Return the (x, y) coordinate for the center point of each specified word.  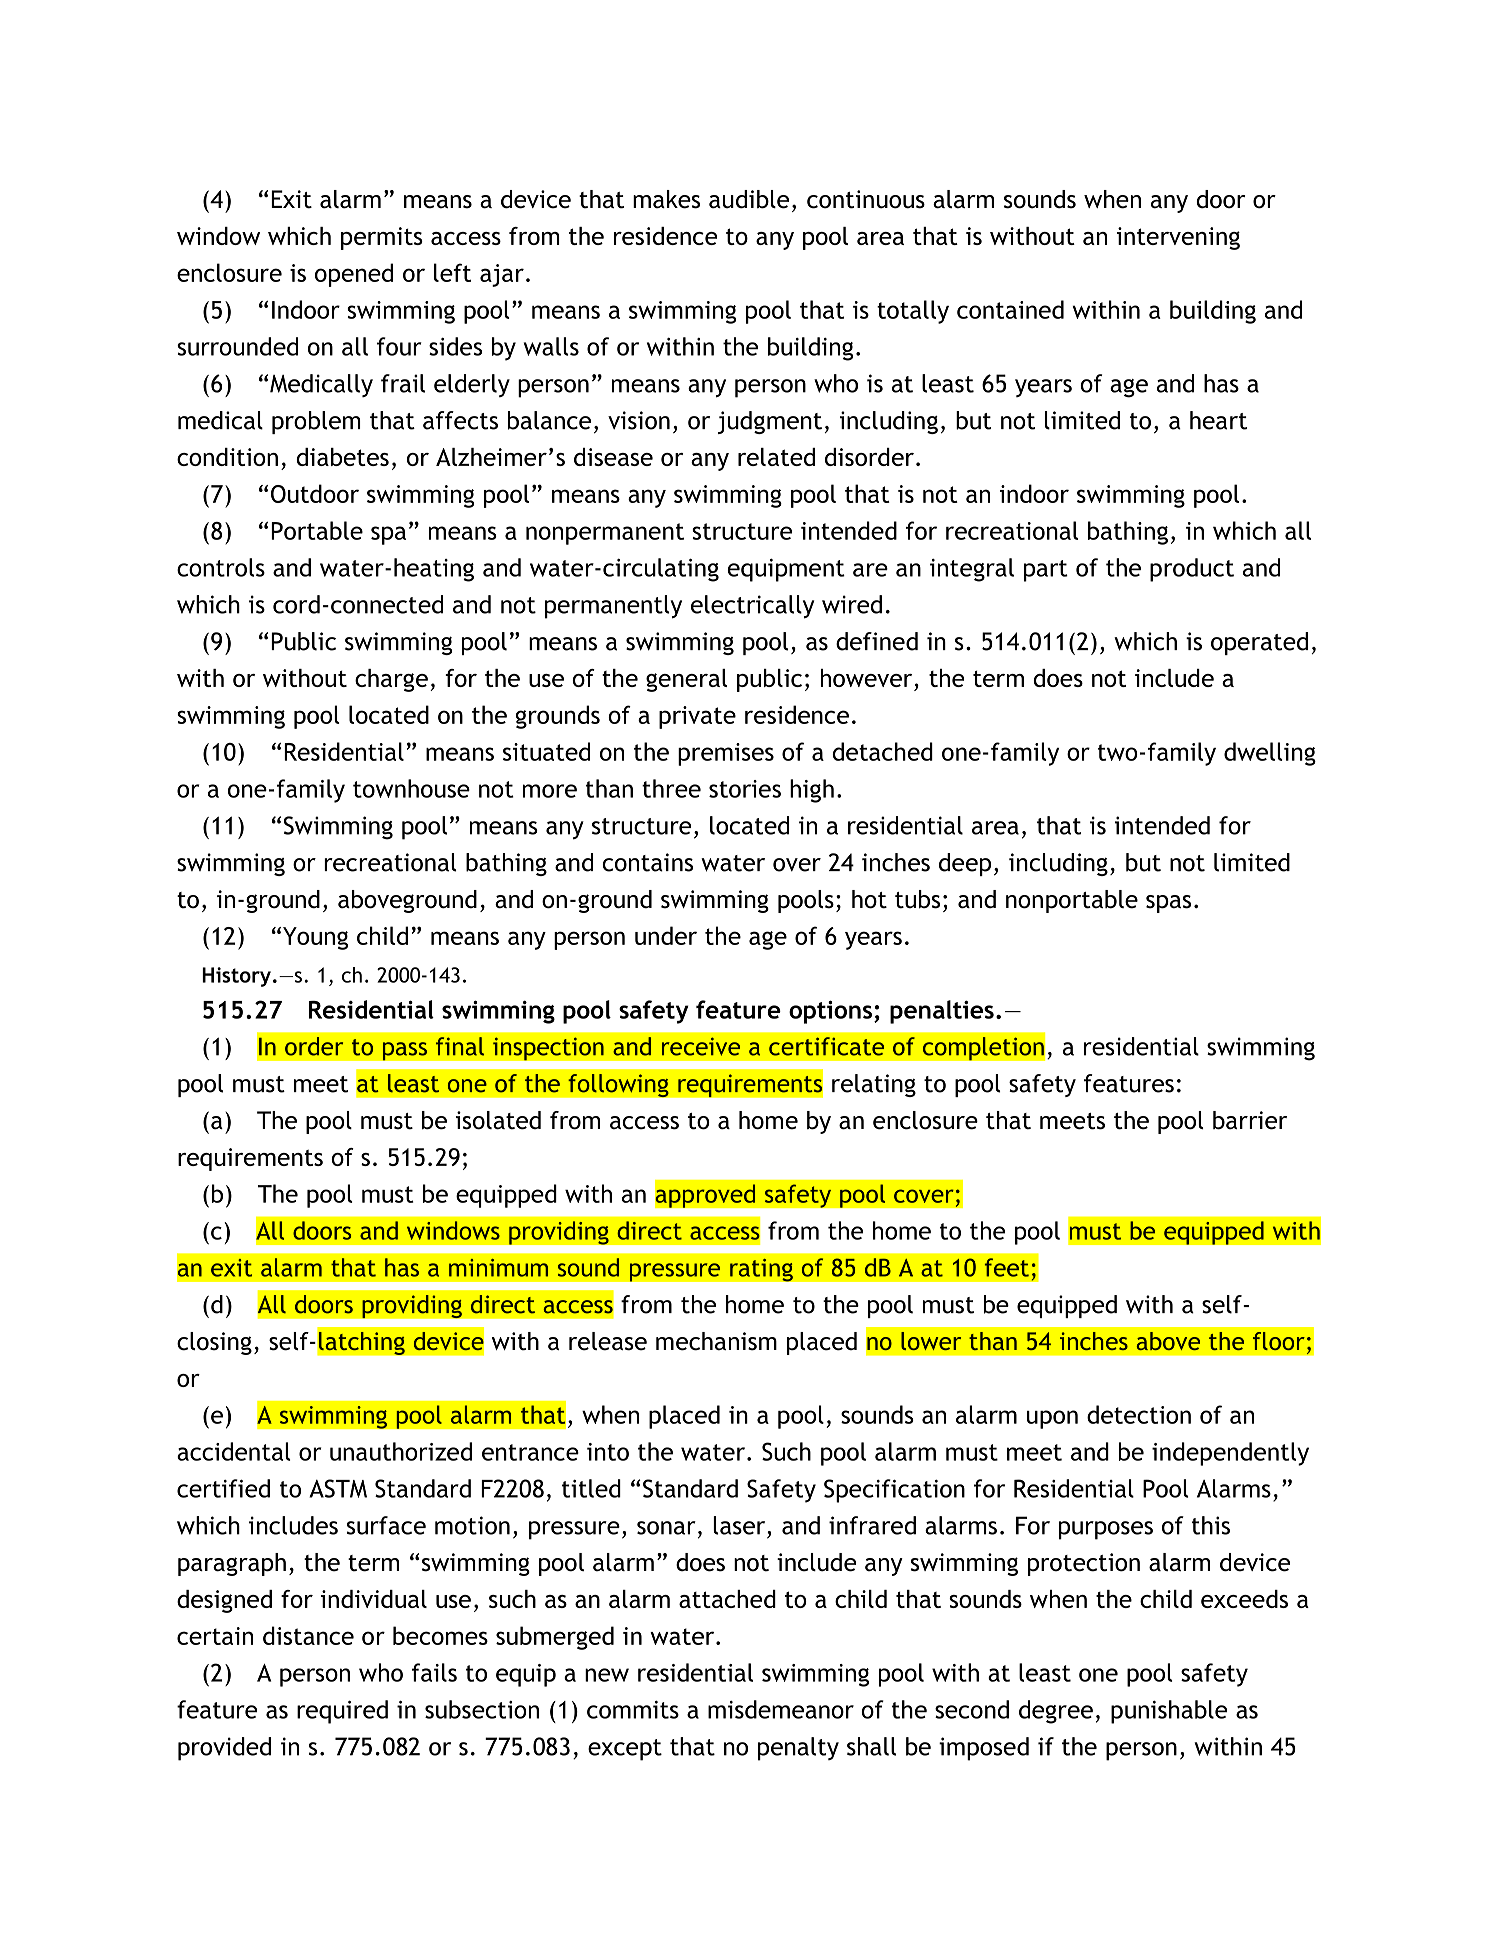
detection (1139, 1414)
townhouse (411, 788)
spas (1168, 904)
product (1192, 570)
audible (749, 199)
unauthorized (401, 1451)
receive (701, 1046)
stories (745, 789)
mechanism (716, 1341)
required (342, 1712)
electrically (752, 607)
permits (382, 238)
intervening (1178, 238)
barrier (1250, 1120)
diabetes (342, 457)
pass (405, 1051)
